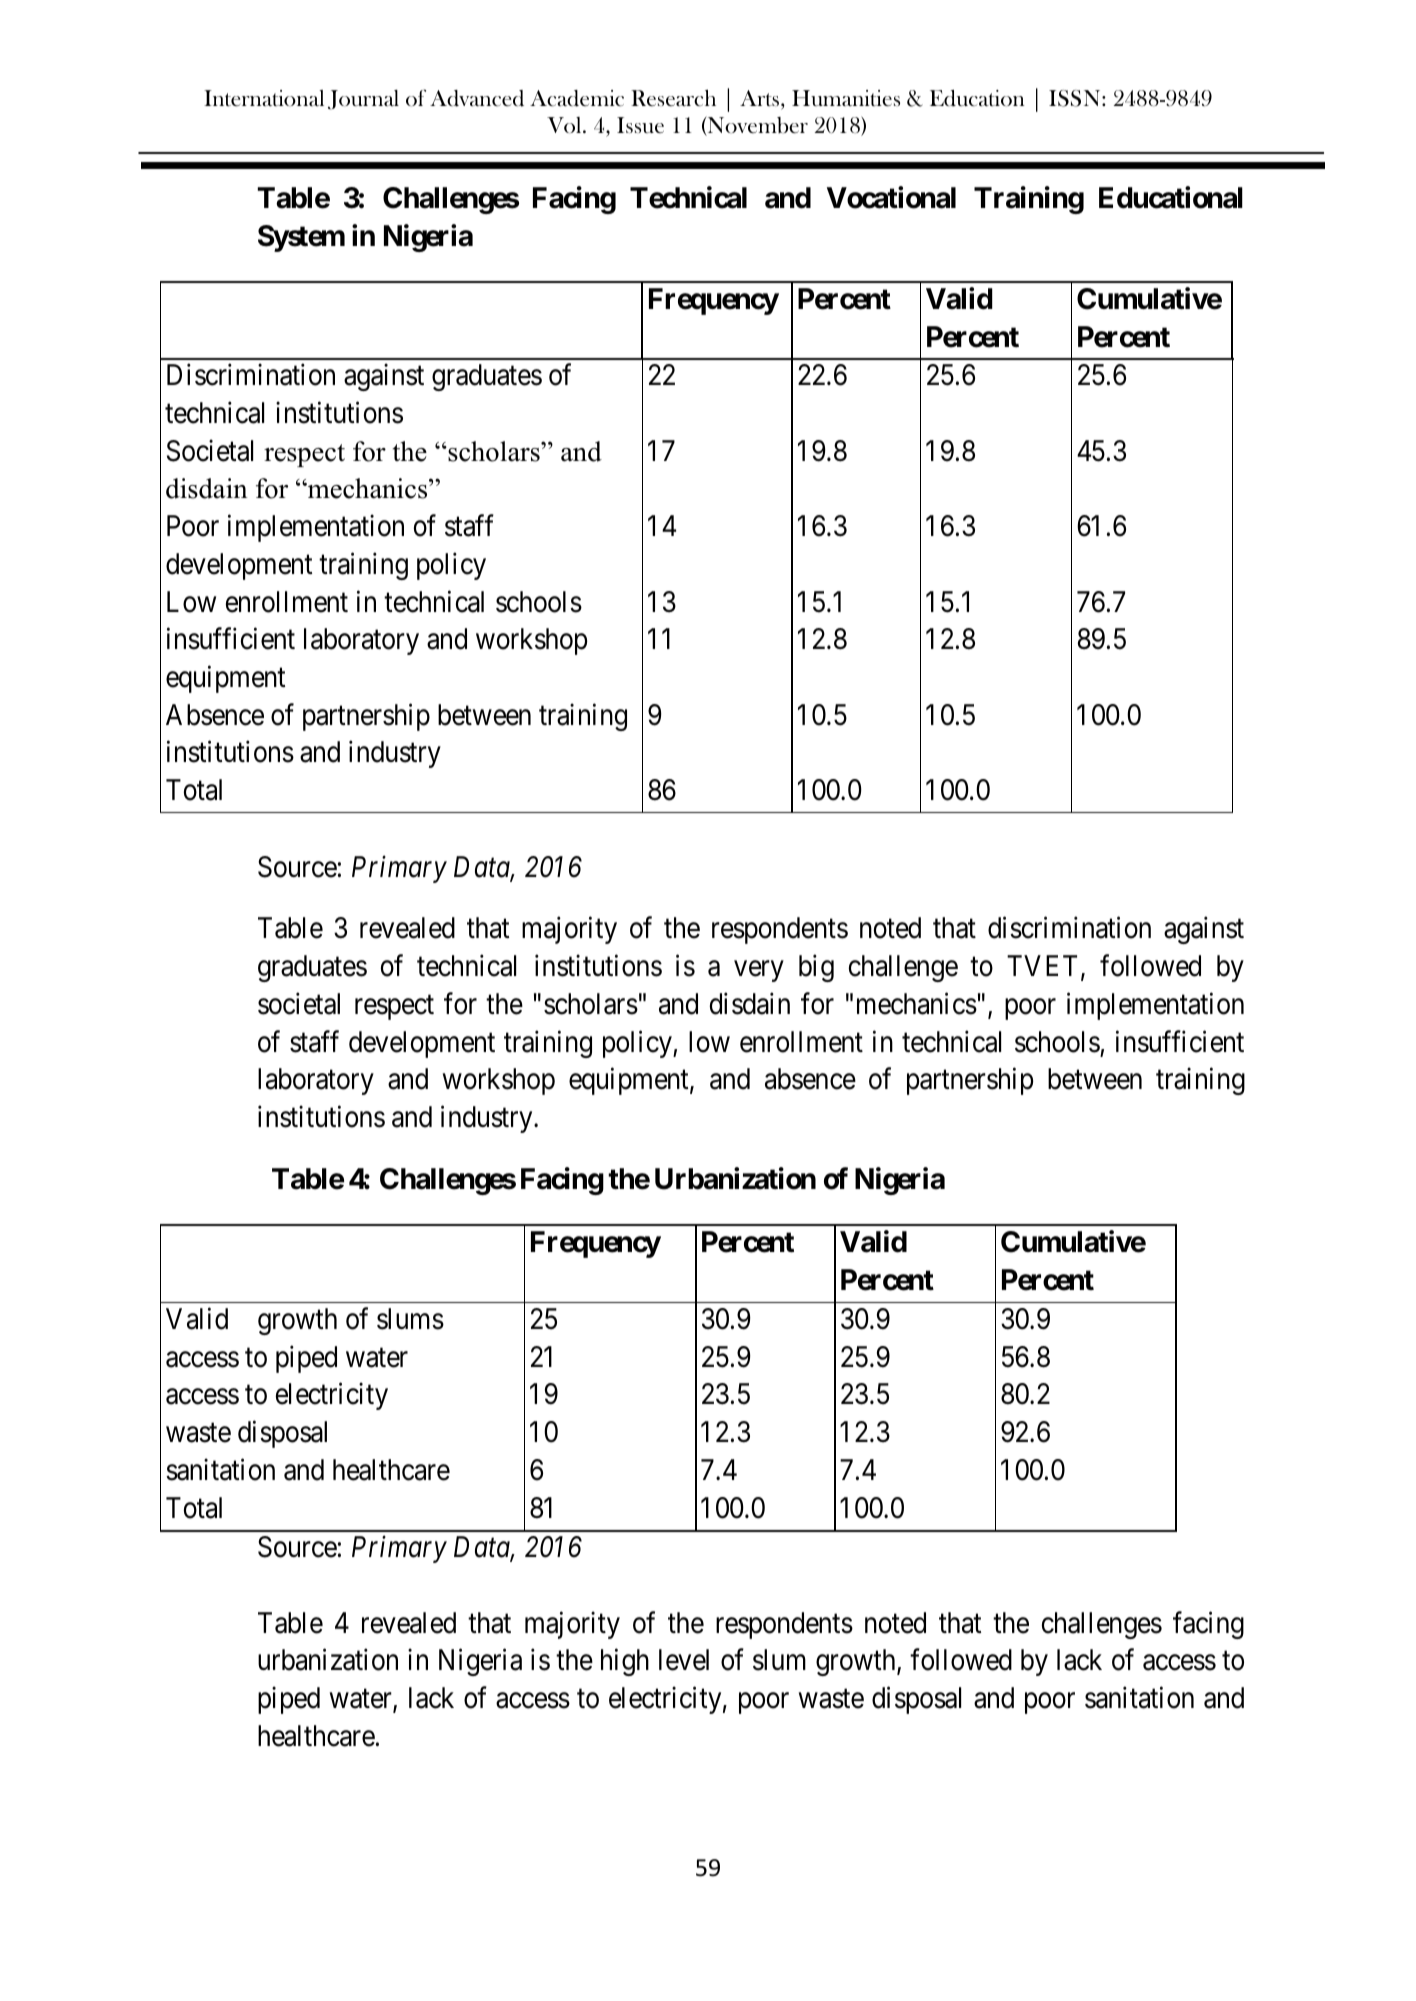 The width and height of the screenshot is (1416, 2001). I want to click on Vol, so click(565, 125).
